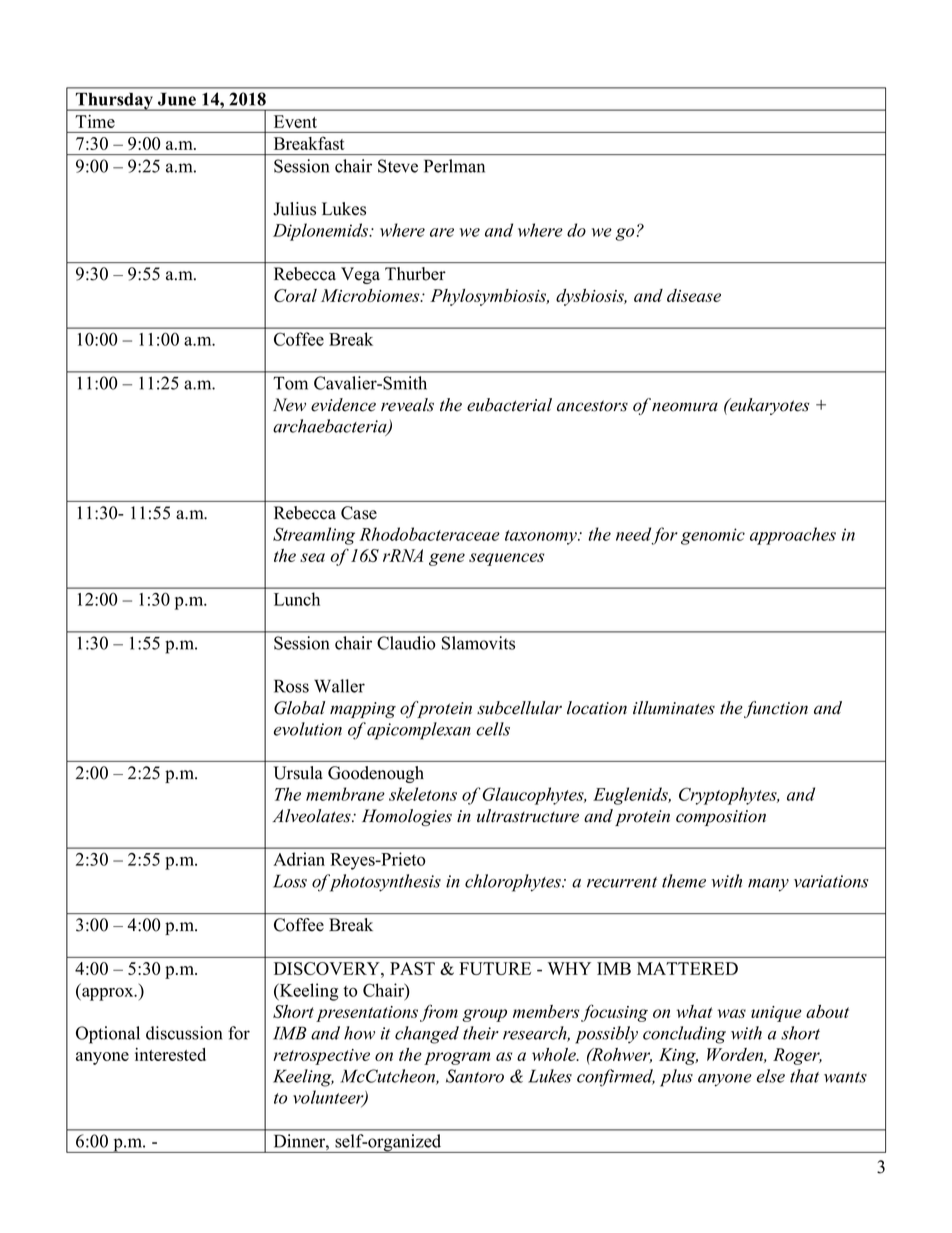 This document has width=952, height=1233. What do you see at coordinates (447, 559) in the document?
I see `gene` at bounding box center [447, 559].
